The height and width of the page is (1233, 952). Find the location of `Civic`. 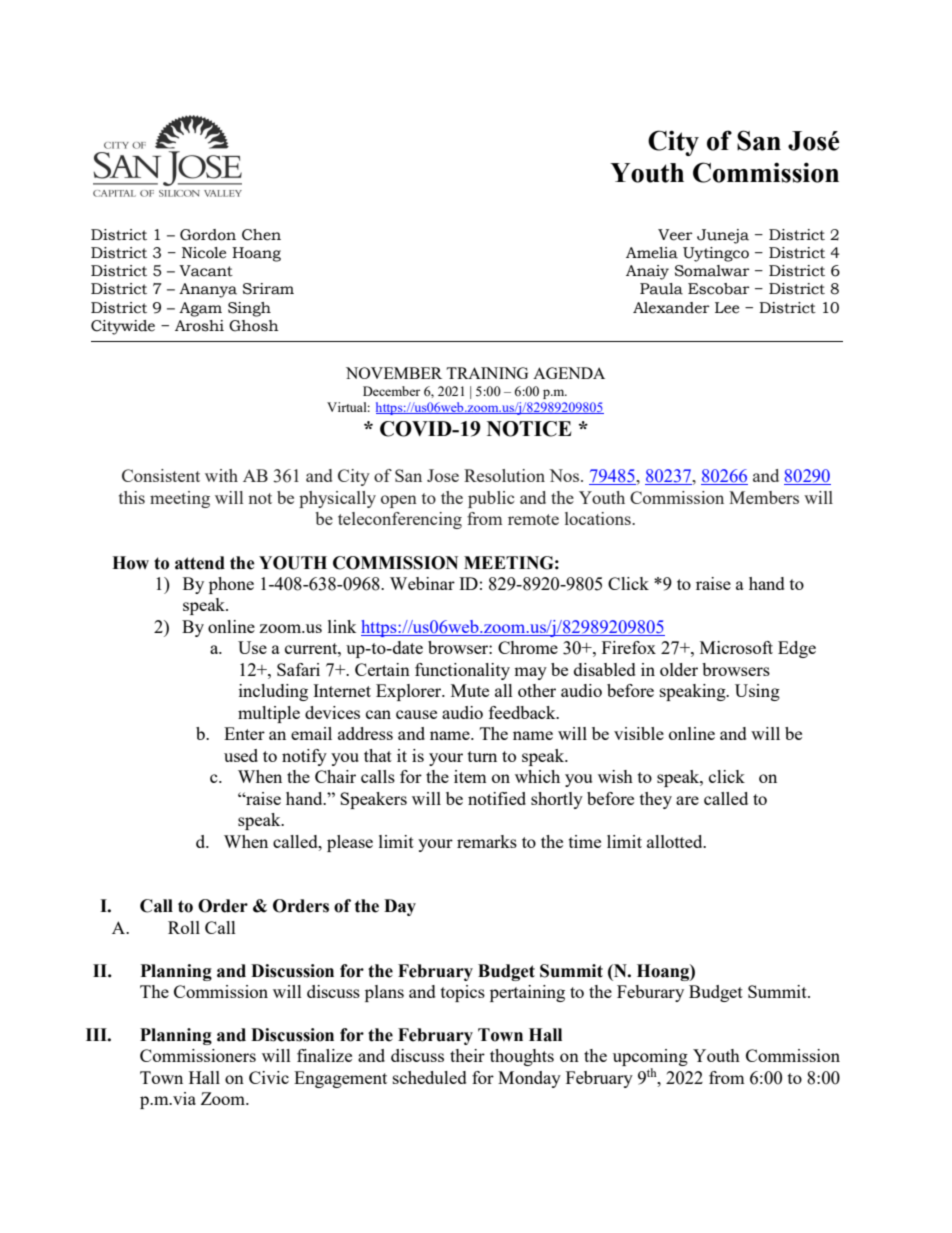

Civic is located at coordinates (269, 1077).
